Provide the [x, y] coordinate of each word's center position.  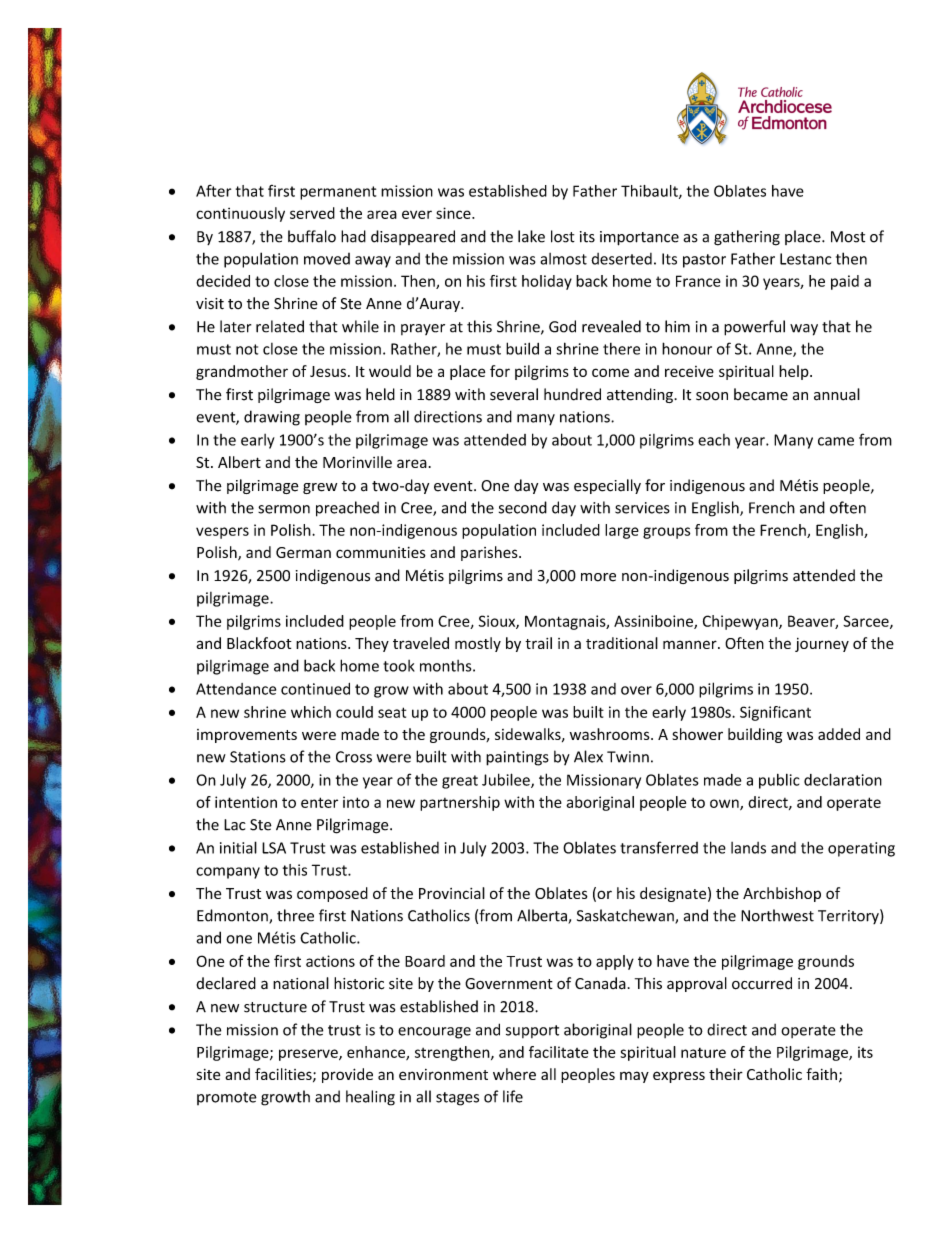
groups [666, 533]
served [312, 213]
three [295, 915]
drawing [272, 418]
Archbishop [782, 894]
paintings [517, 758]
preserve [309, 1055]
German [303, 552]
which [311, 712]
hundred [572, 394]
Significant [775, 713]
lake [531, 236]
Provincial [452, 893]
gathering [747, 238]
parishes [490, 553]
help [795, 372]
